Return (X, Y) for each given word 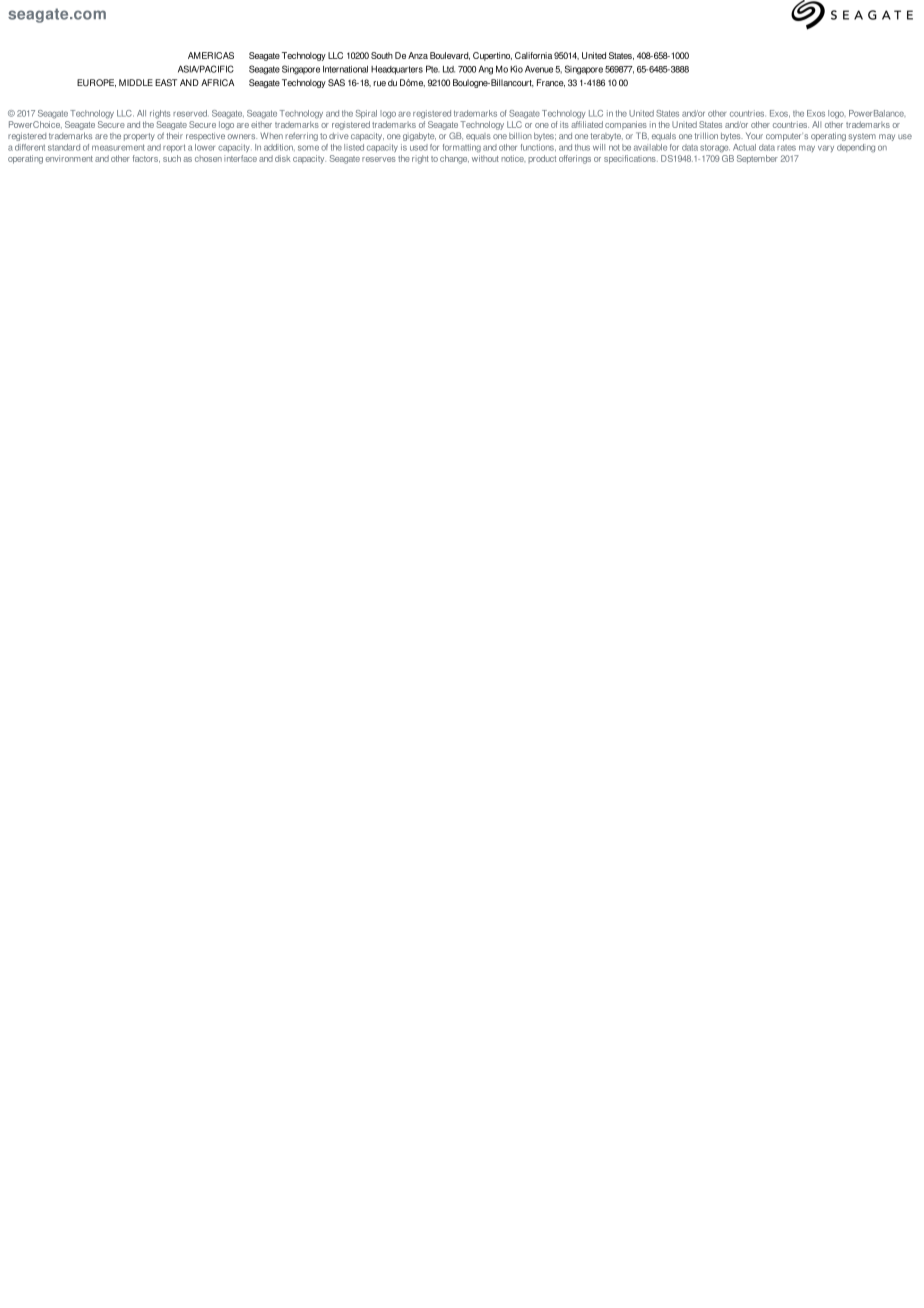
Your (754, 135)
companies (626, 125)
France (551, 83)
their (174, 135)
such (172, 158)
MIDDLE (136, 82)
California (533, 55)
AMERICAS (211, 55)
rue (379, 83)
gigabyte (419, 137)
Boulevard (450, 56)
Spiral (366, 114)
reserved (190, 113)
